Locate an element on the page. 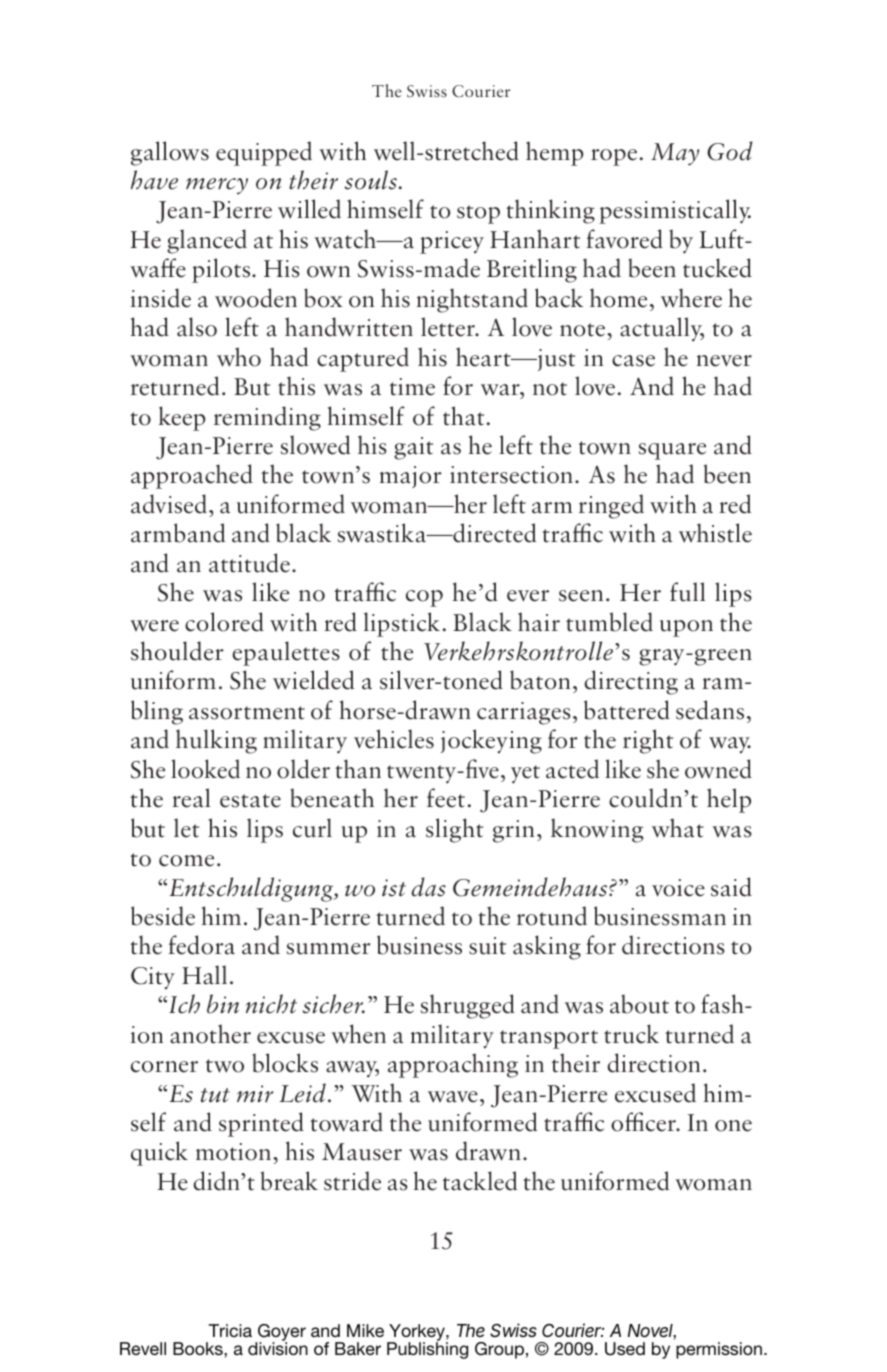 The image size is (887, 1372). mercy is located at coordinates (217, 186).
